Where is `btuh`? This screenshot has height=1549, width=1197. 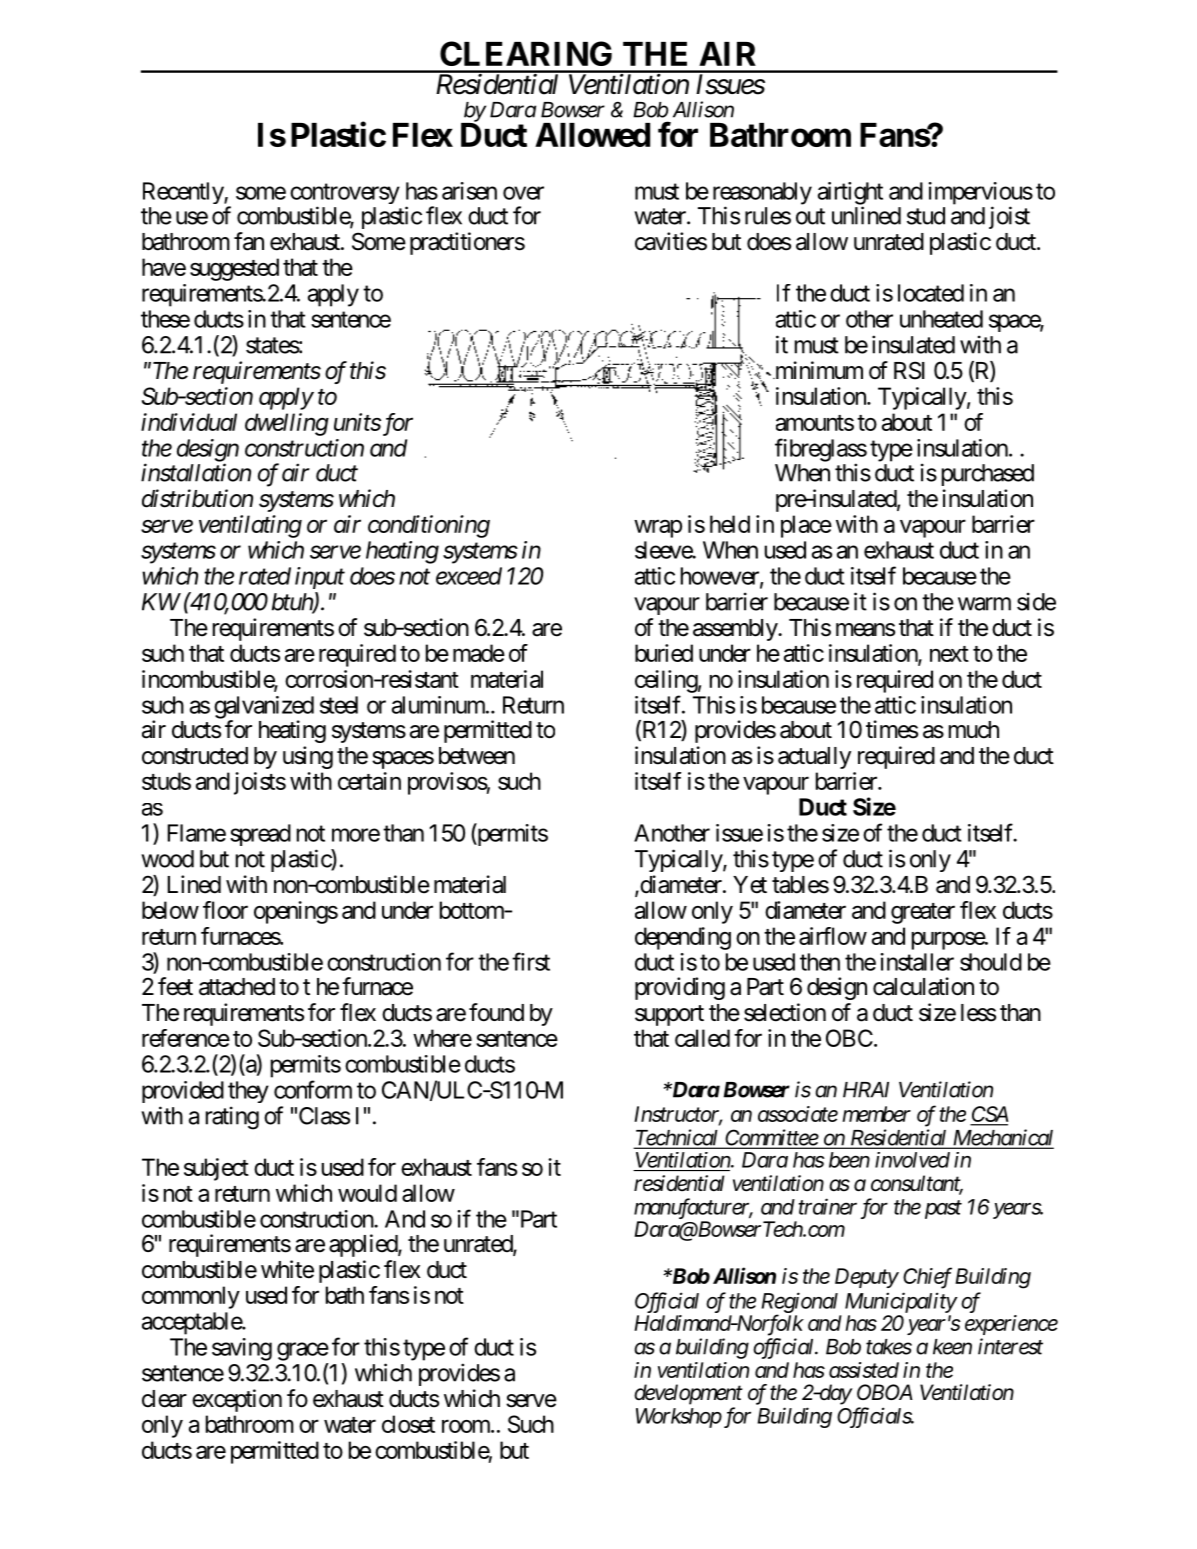
btuh is located at coordinates (293, 603).
